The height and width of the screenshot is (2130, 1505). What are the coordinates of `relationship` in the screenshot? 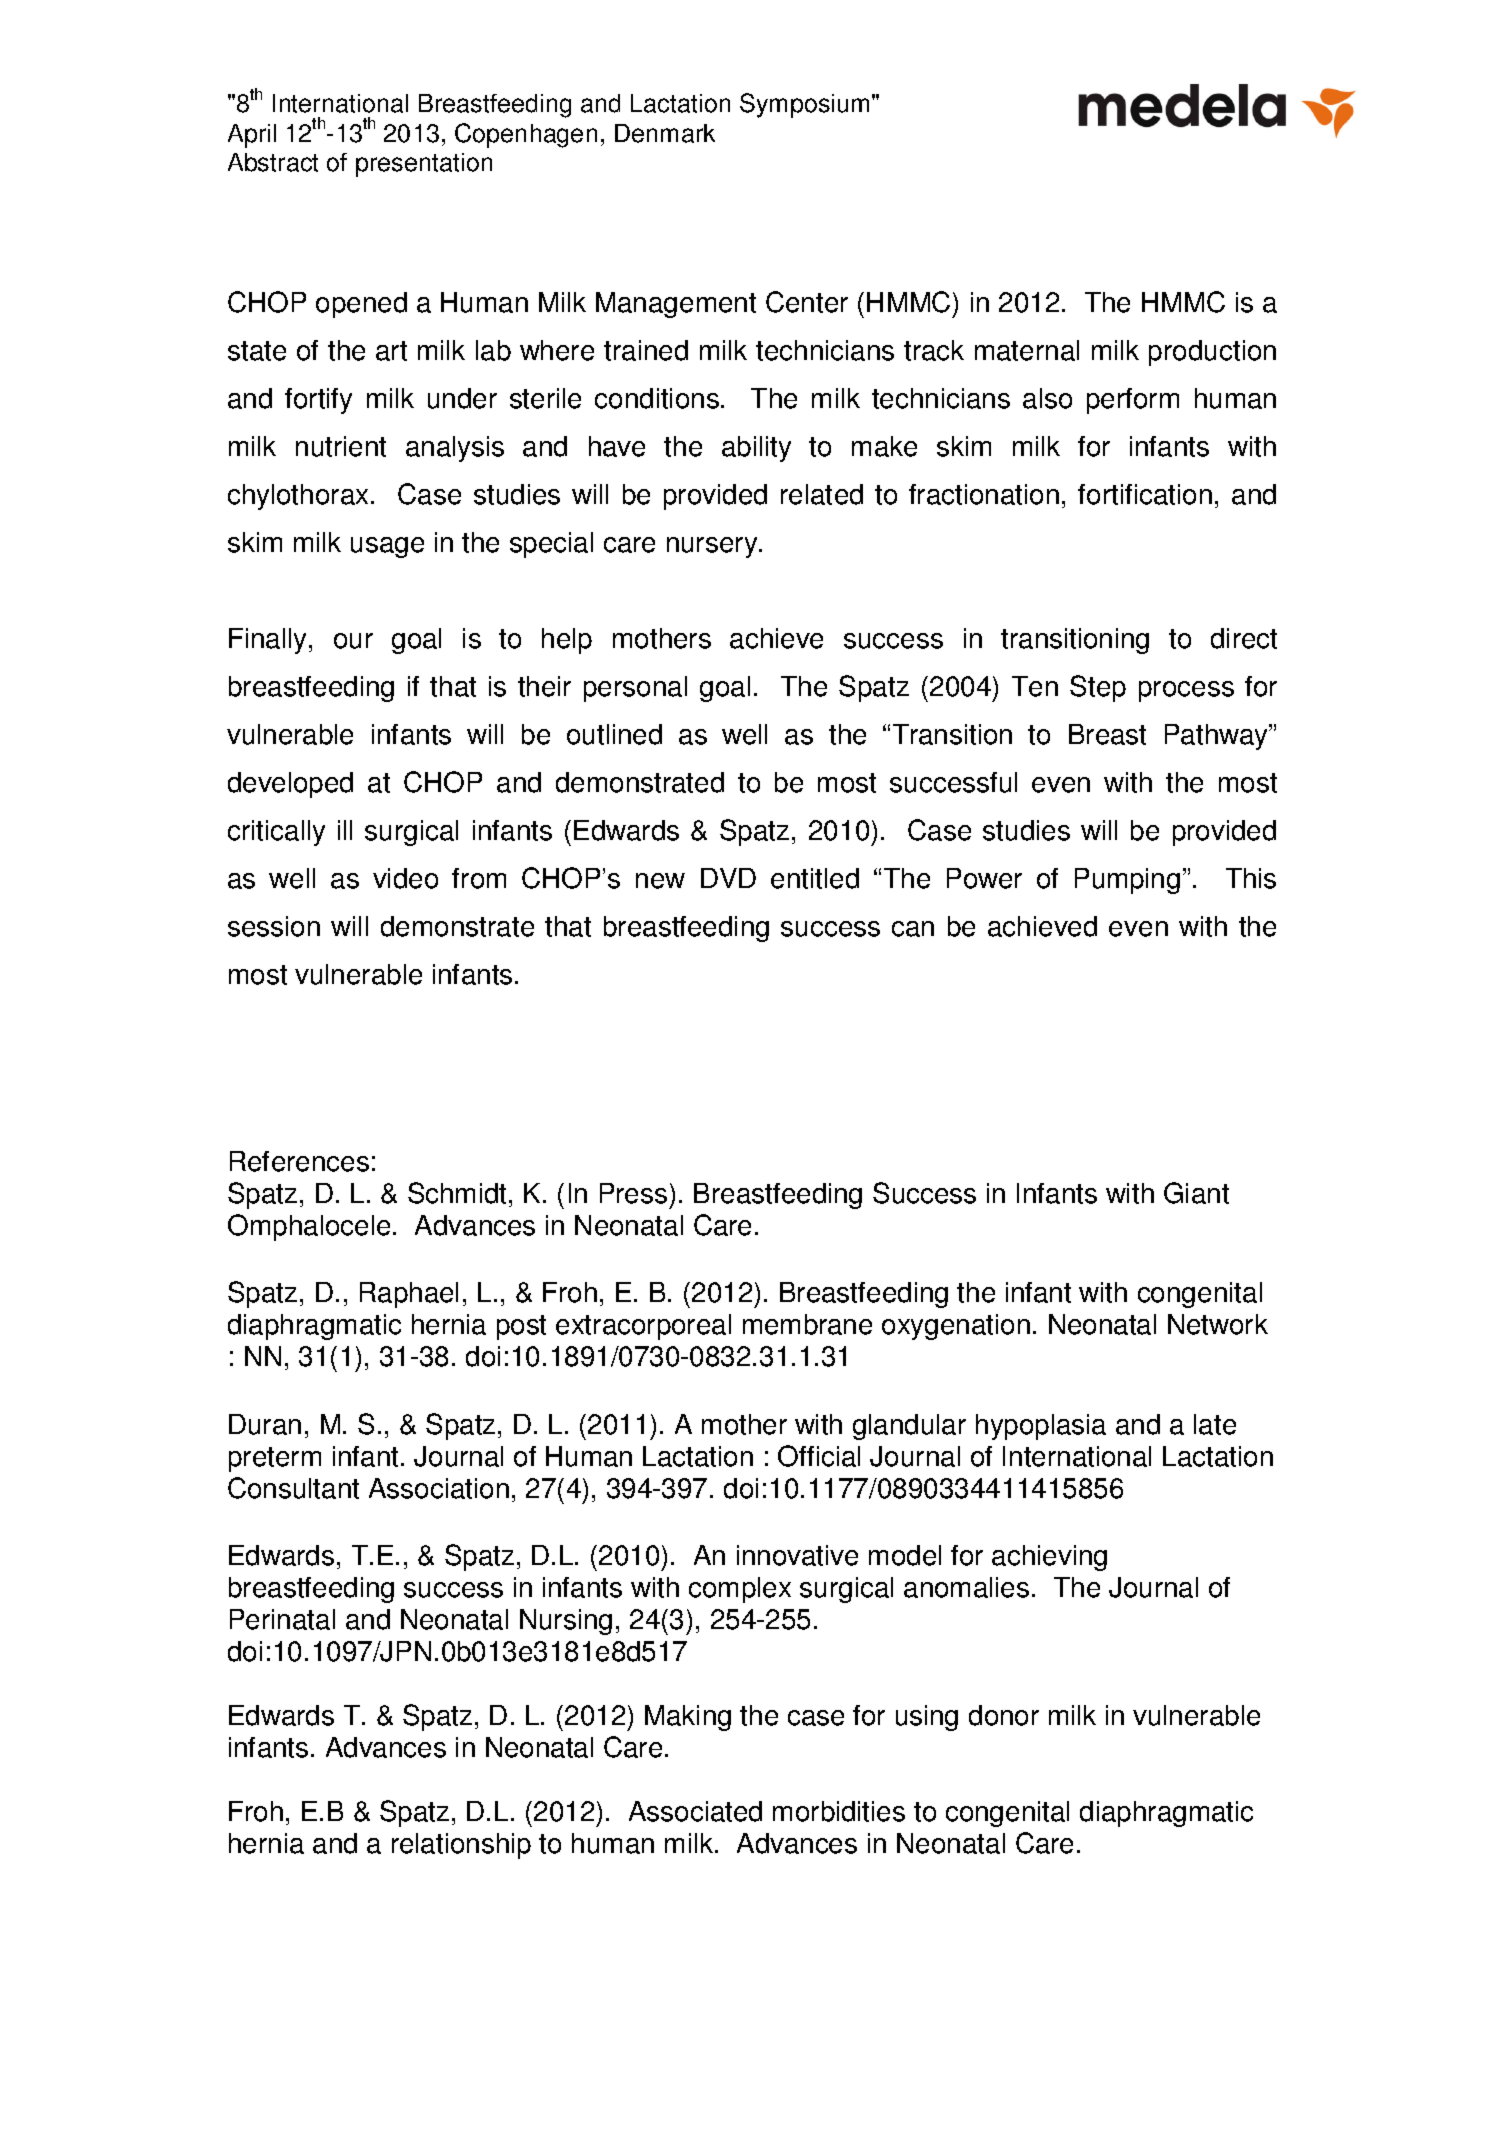 It's located at (461, 1846).
